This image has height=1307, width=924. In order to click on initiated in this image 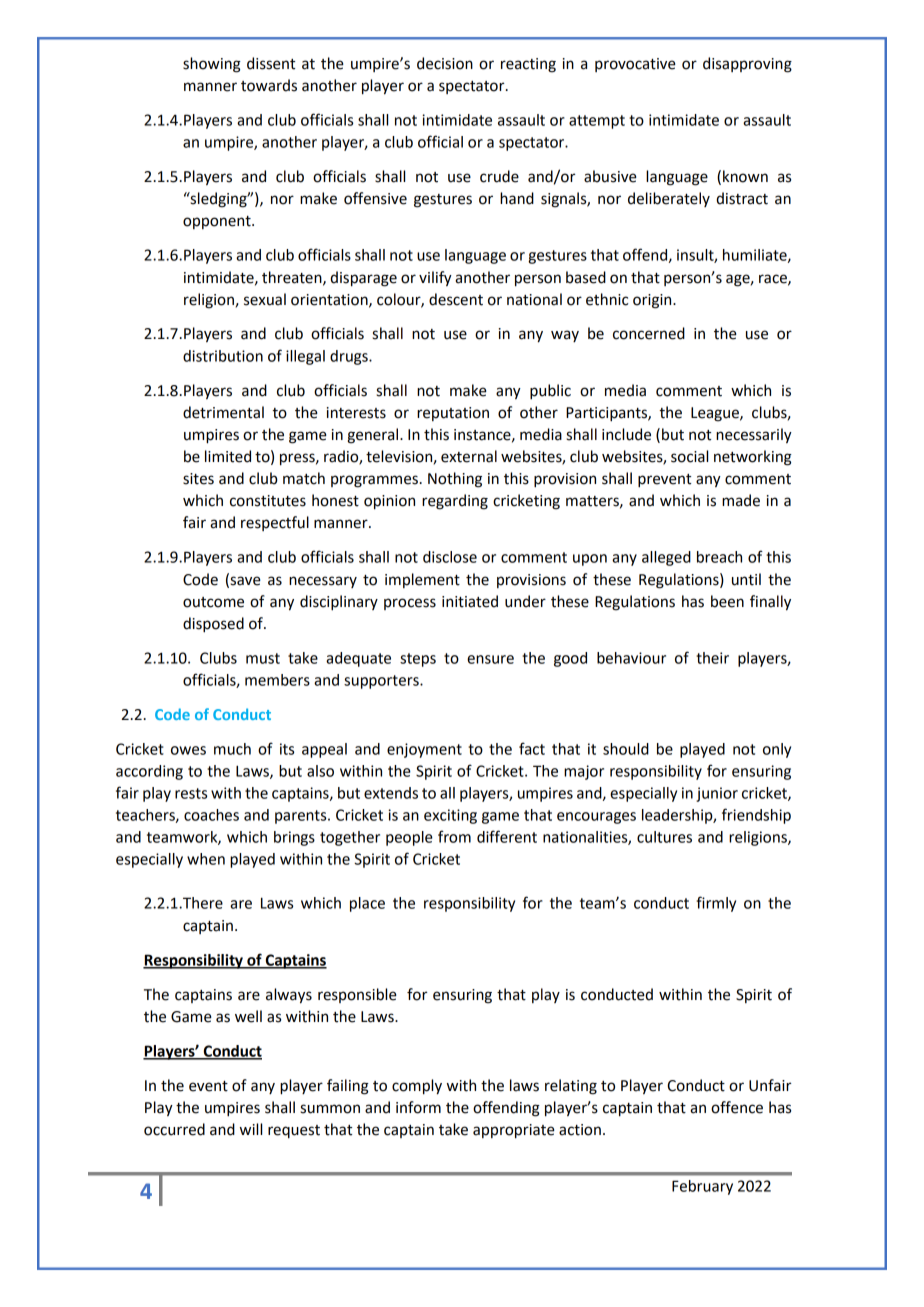, I will do `click(470, 601)`.
